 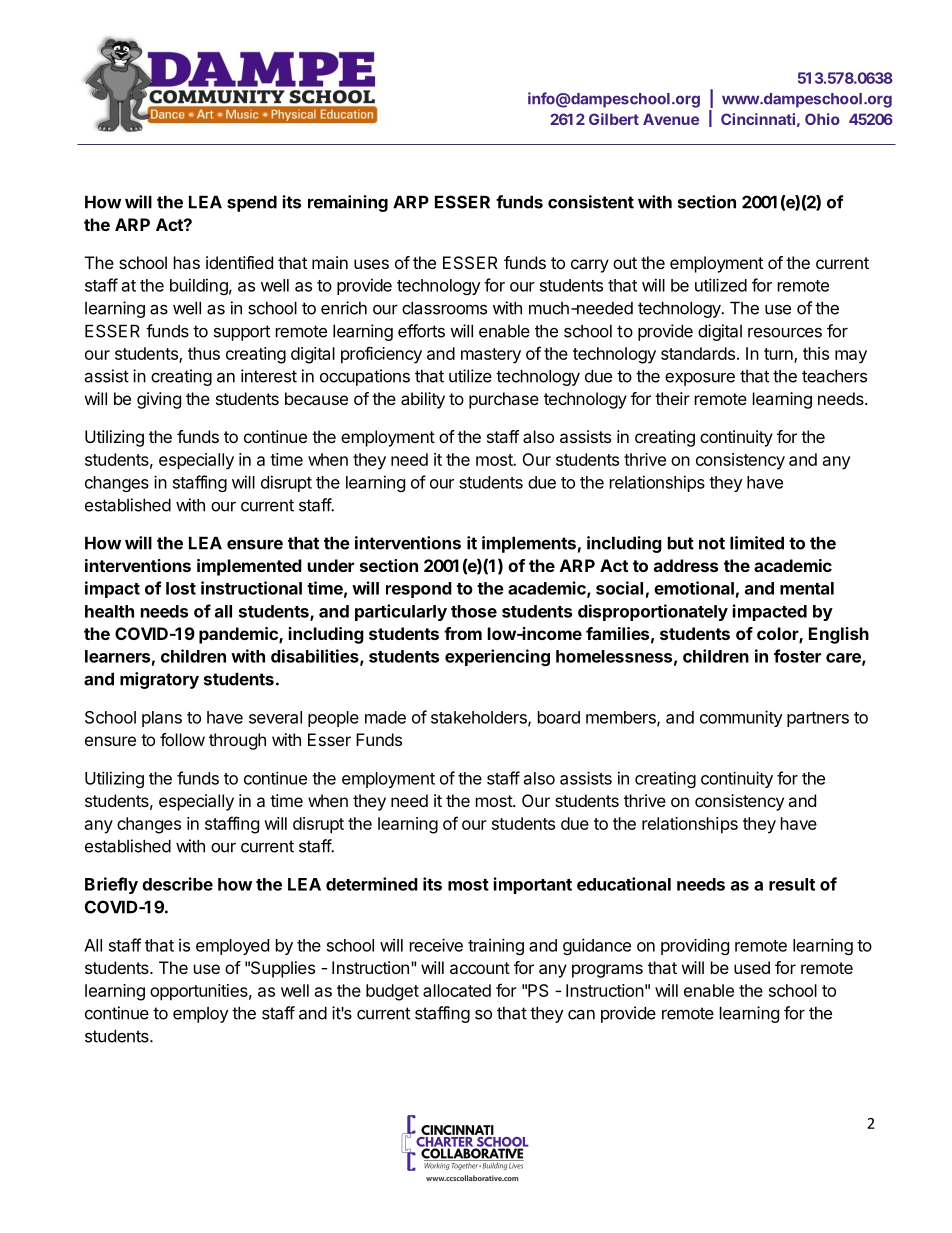 What do you see at coordinates (162, 719) in the screenshot?
I see `plans` at bounding box center [162, 719].
